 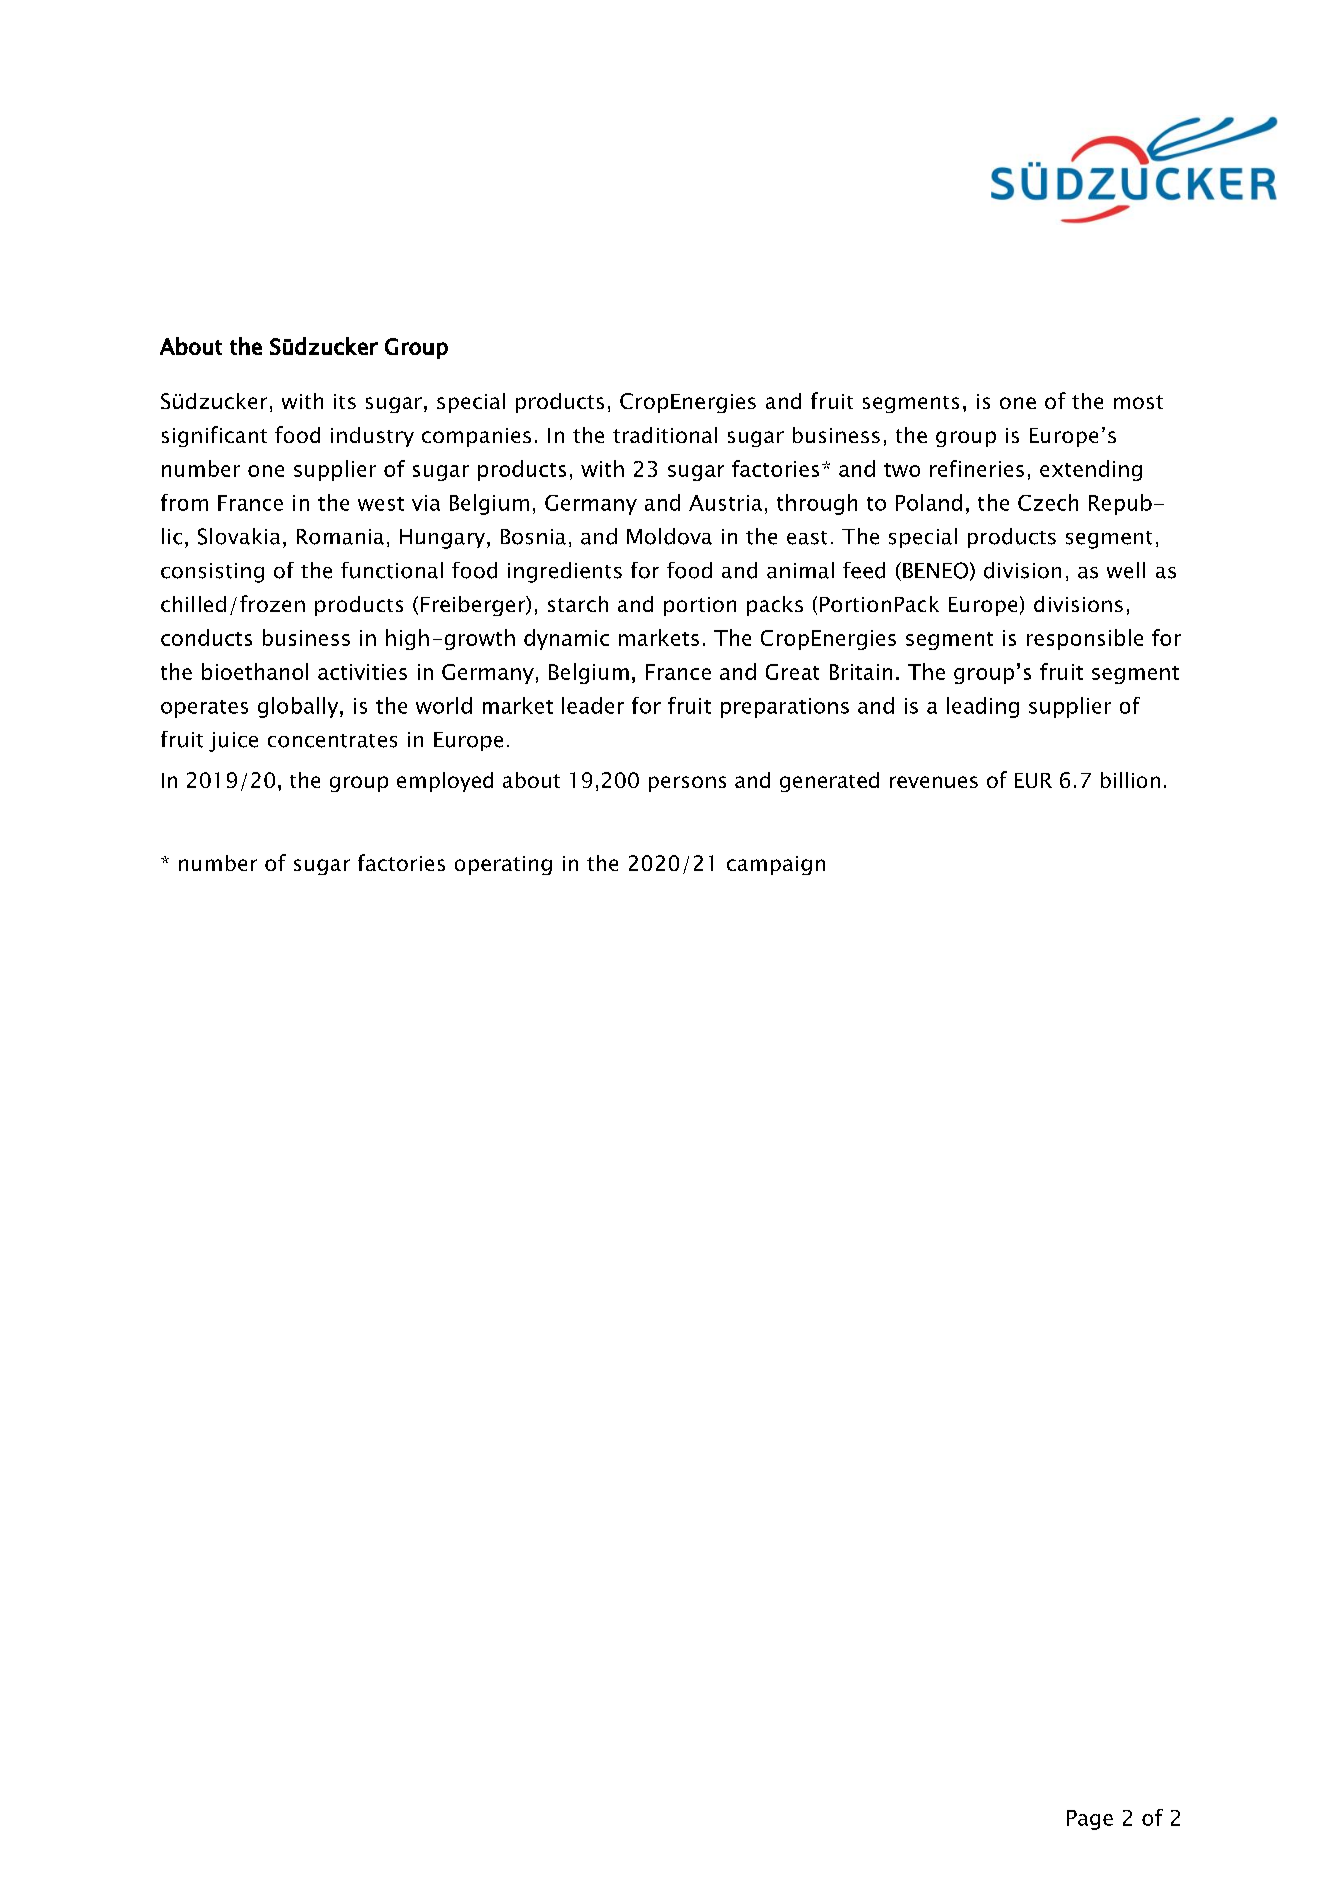 What do you see at coordinates (445, 782) in the image?
I see `employed` at bounding box center [445, 782].
